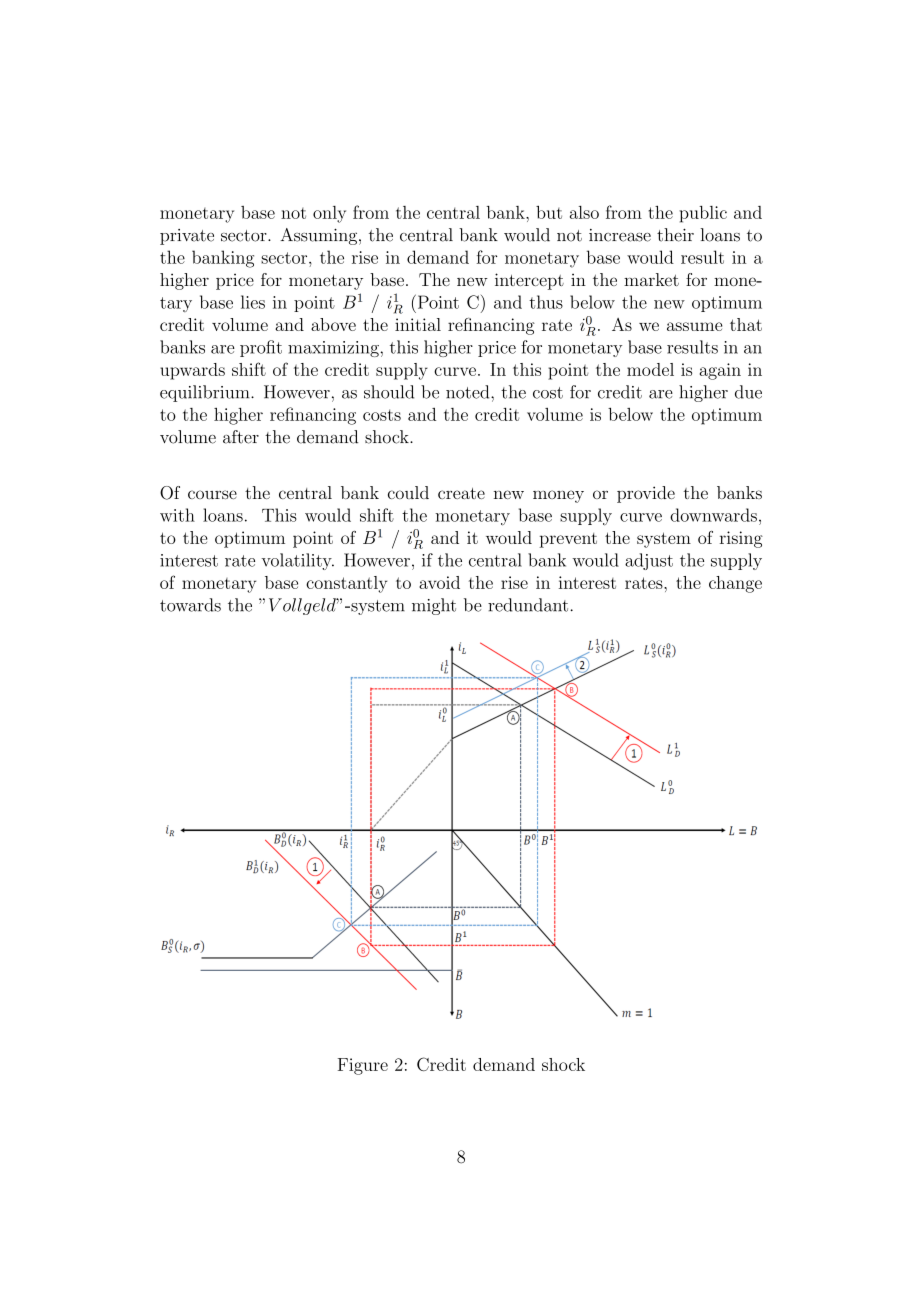  Describe the element at coordinates (190, 605) in the page. I see `towards` at that location.
